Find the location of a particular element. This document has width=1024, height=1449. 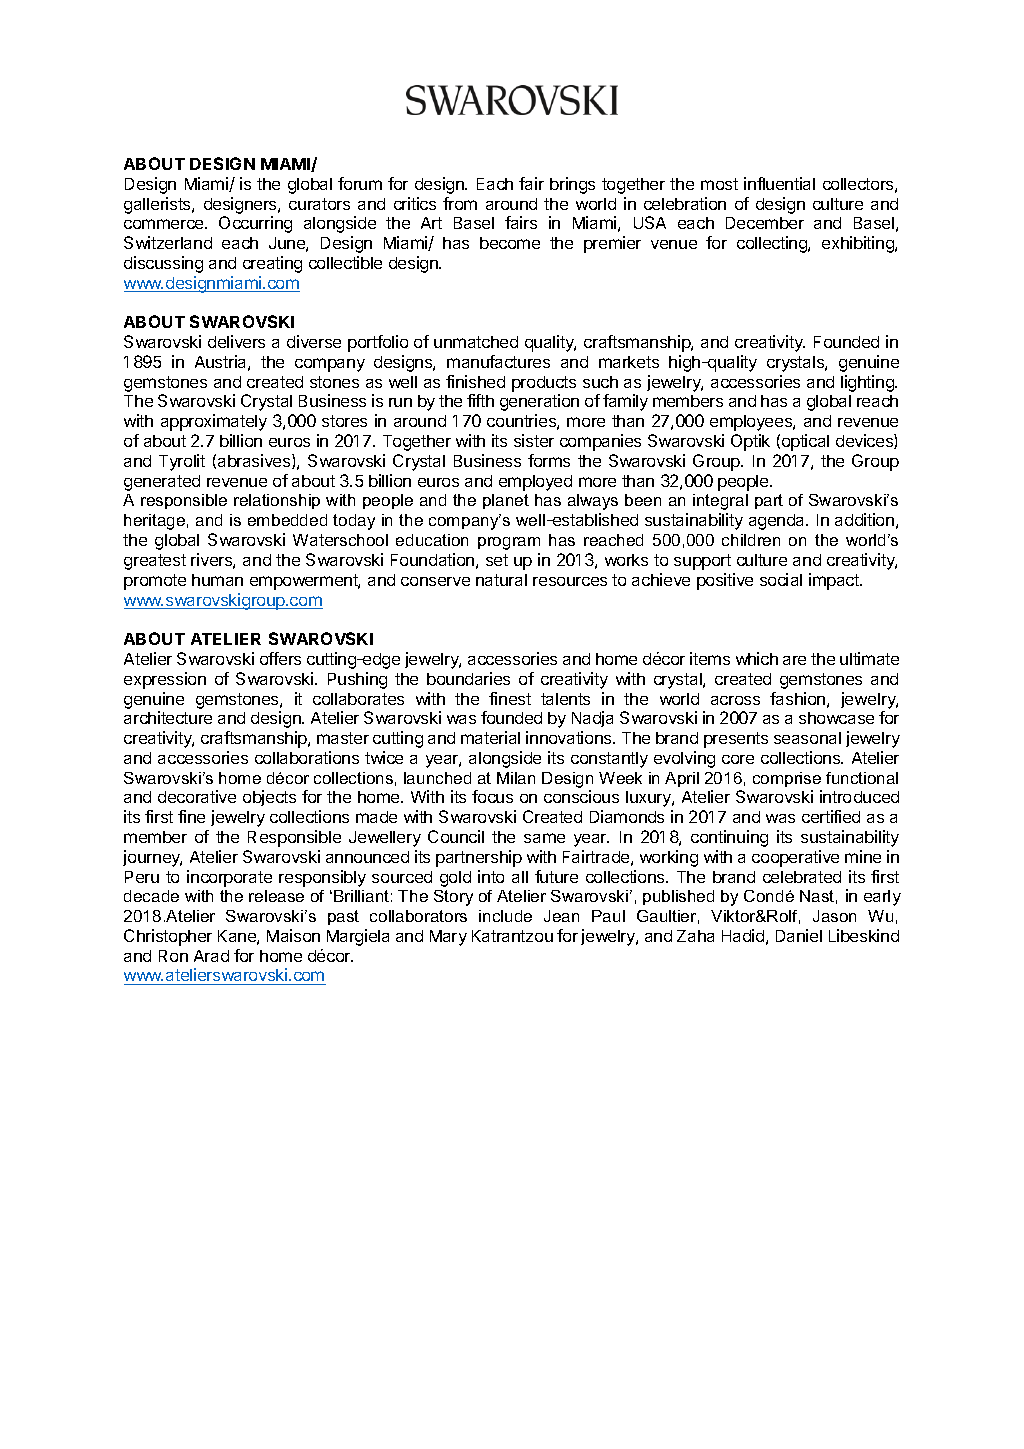

December is located at coordinates (765, 223).
